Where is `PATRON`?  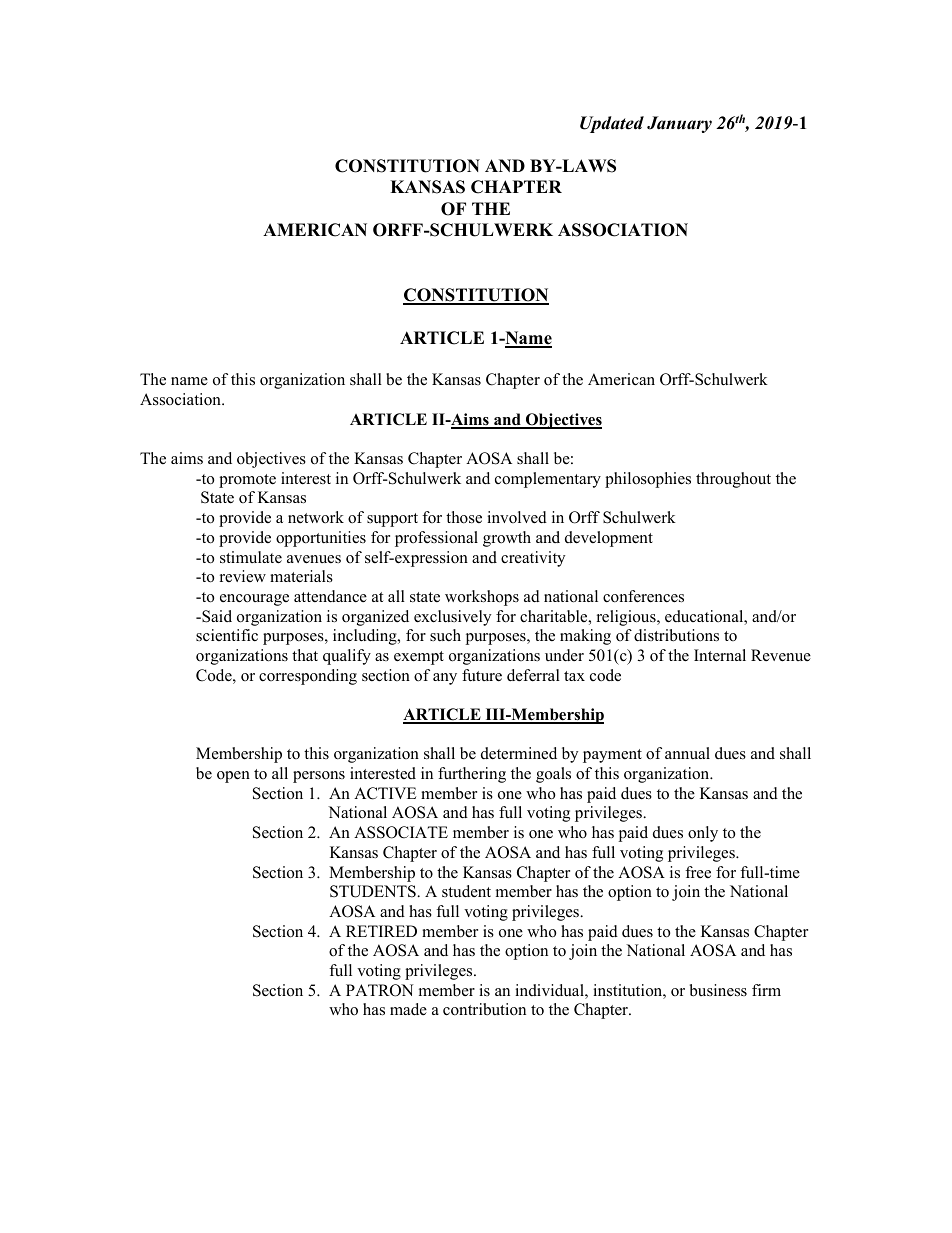 PATRON is located at coordinates (380, 990).
